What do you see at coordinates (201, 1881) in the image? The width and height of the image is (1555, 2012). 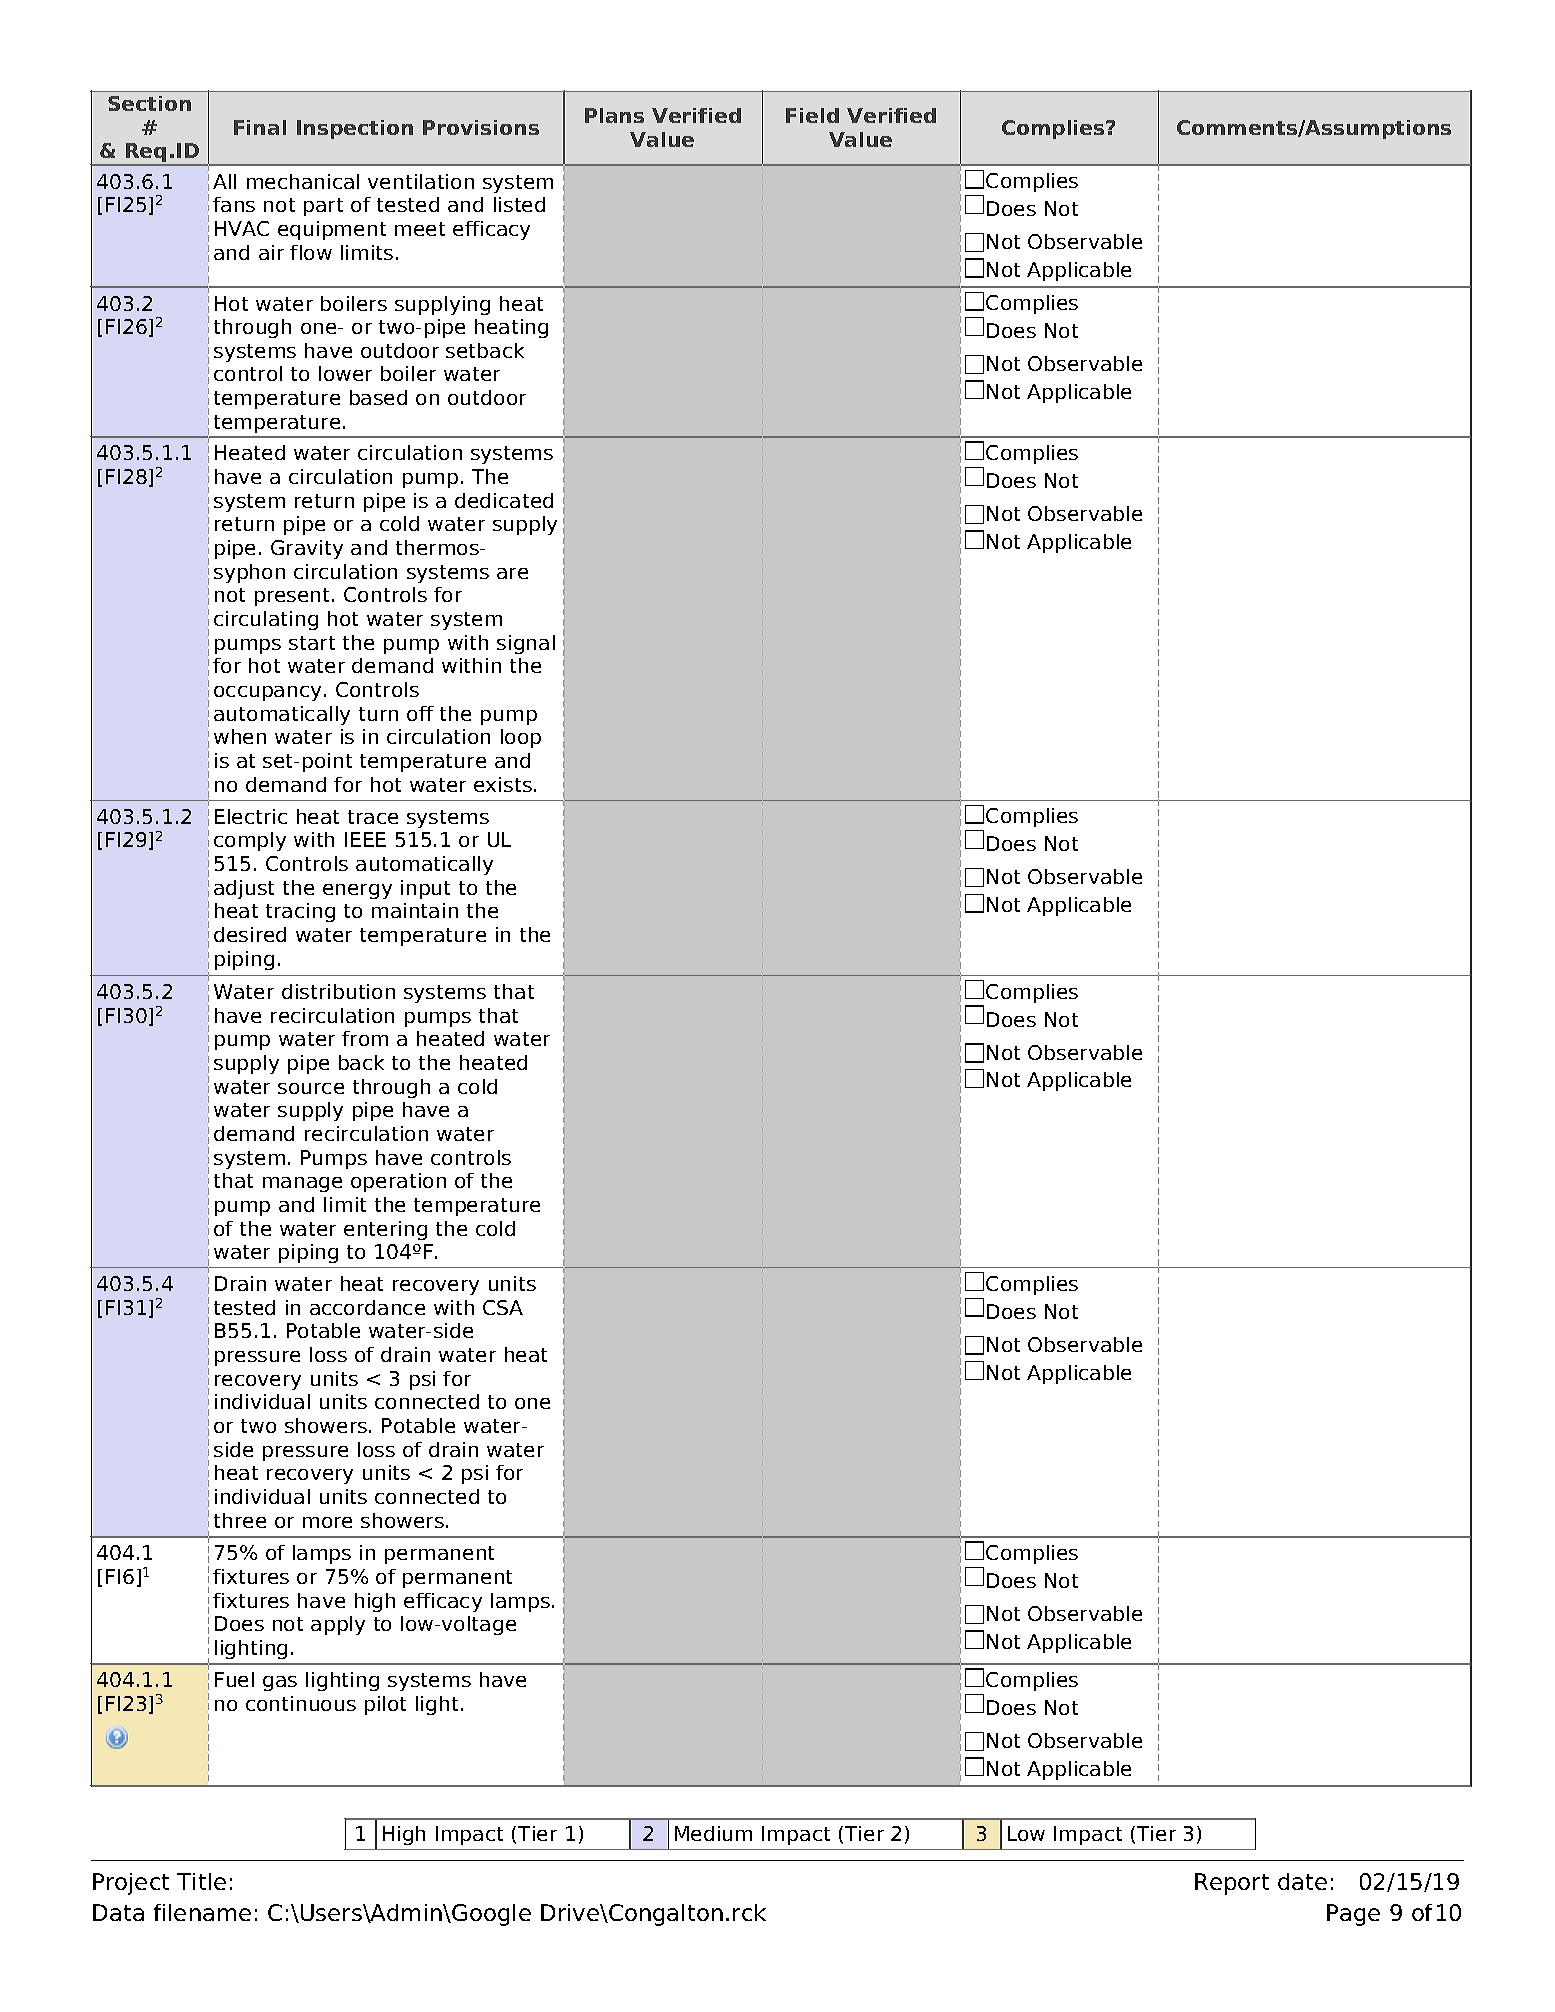 I see `Title` at bounding box center [201, 1881].
